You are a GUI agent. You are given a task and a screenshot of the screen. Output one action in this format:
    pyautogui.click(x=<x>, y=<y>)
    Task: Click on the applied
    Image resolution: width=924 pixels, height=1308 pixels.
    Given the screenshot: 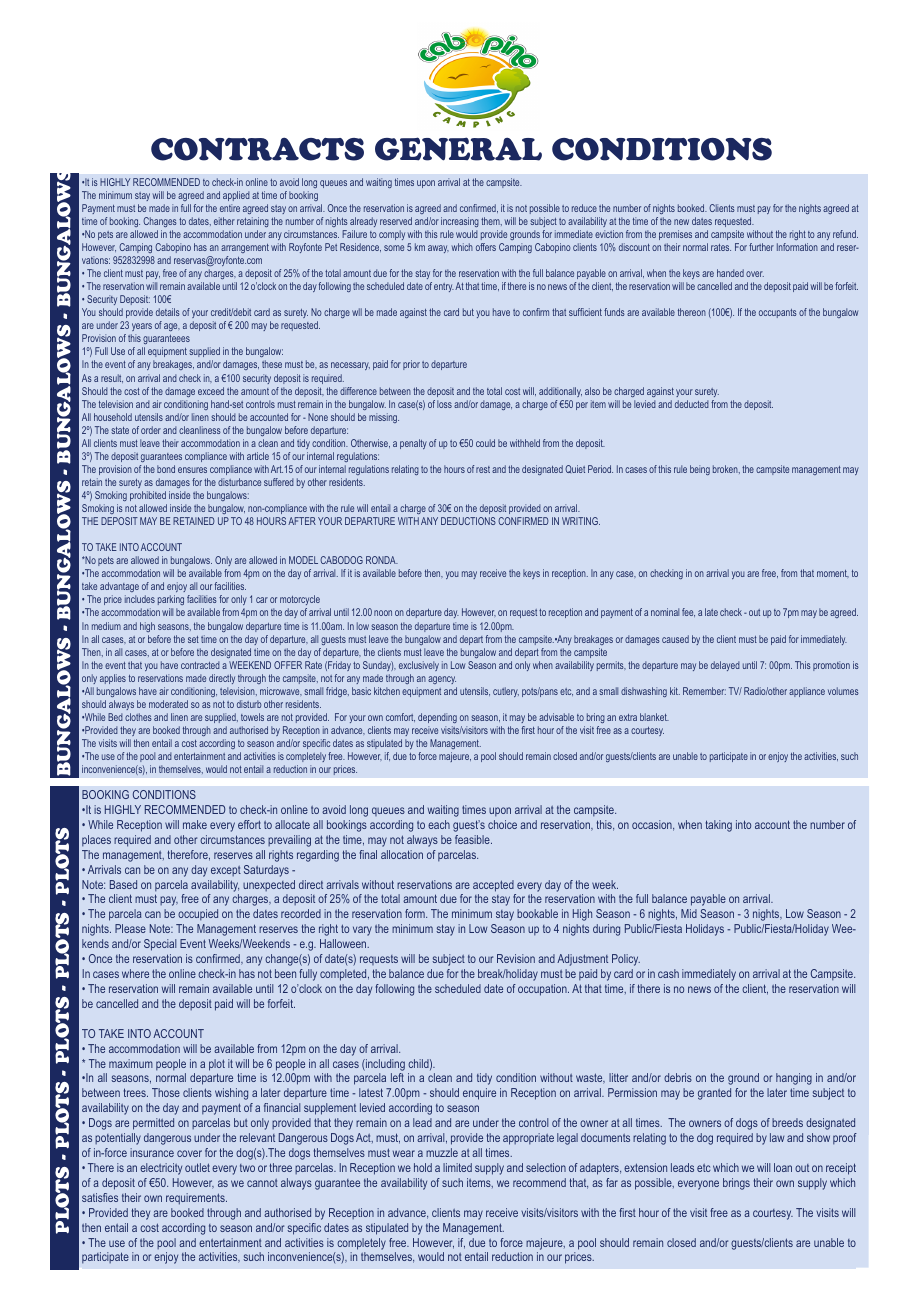 What is the action you would take?
    pyautogui.click(x=236, y=196)
